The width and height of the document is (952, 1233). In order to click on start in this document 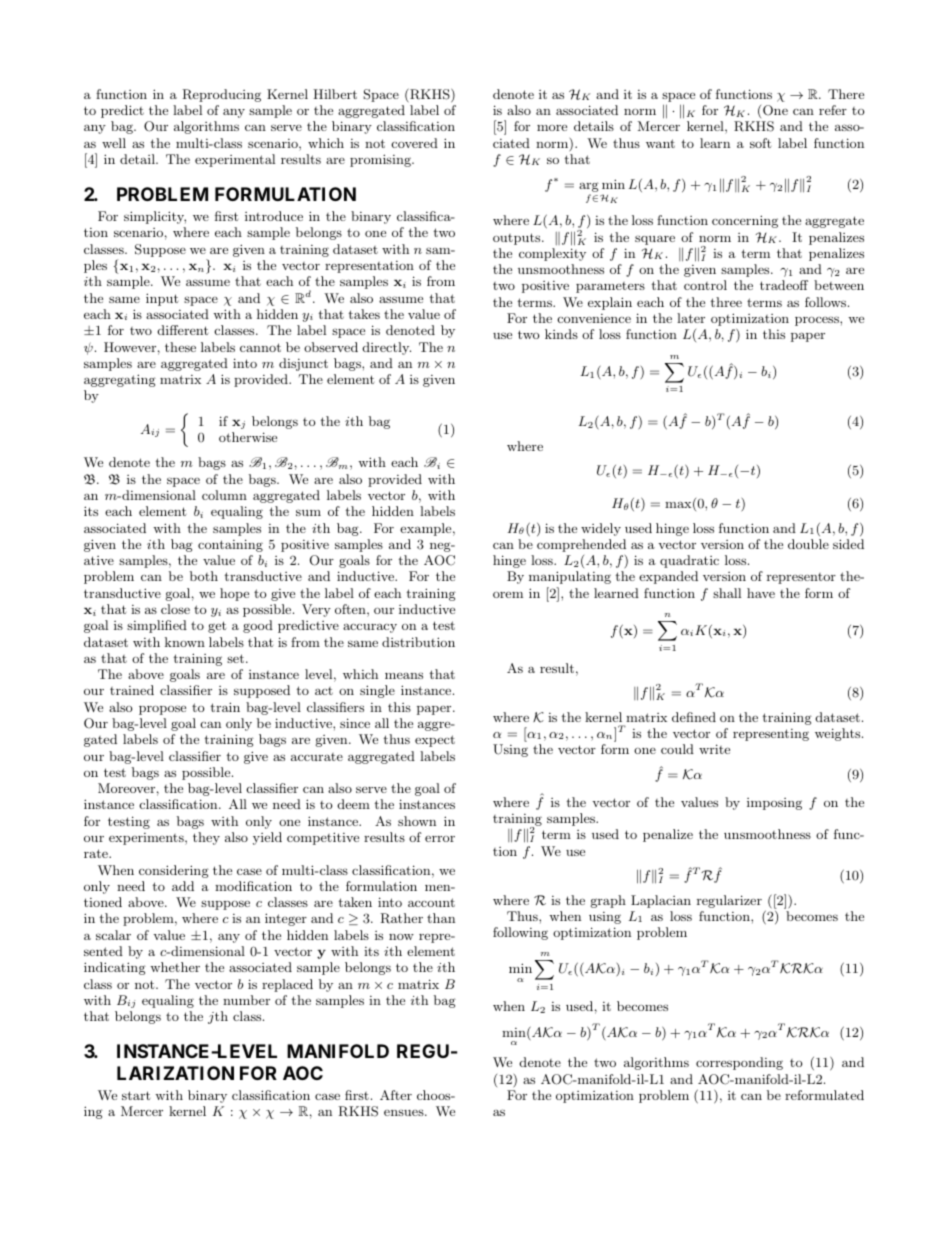, I will do `click(136, 1095)`.
